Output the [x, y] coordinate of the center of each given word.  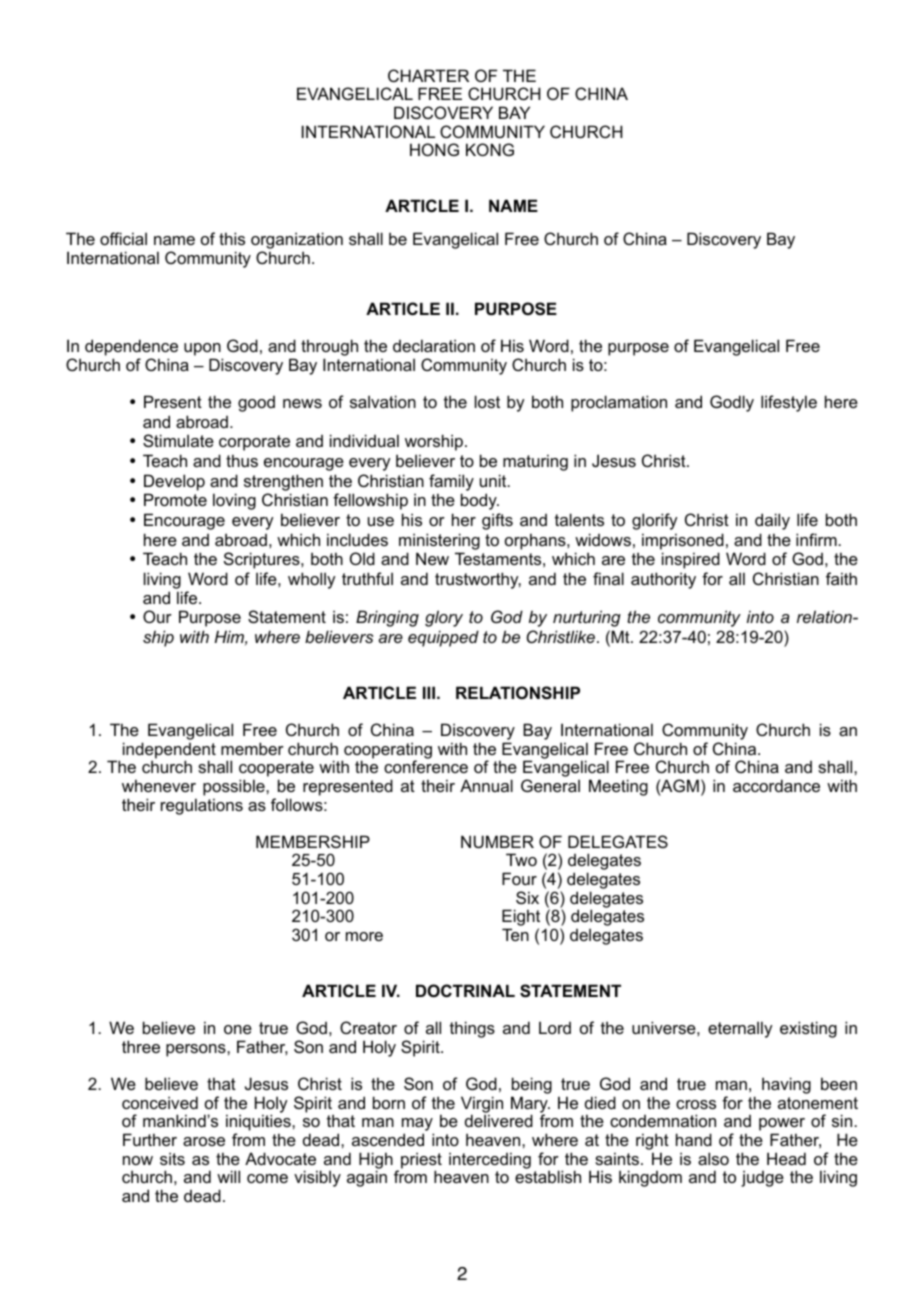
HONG [434, 149]
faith [841, 578]
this [232, 238]
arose [204, 1141]
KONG [490, 149]
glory [444, 618]
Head [786, 1158]
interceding [490, 1160]
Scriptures [263, 560]
